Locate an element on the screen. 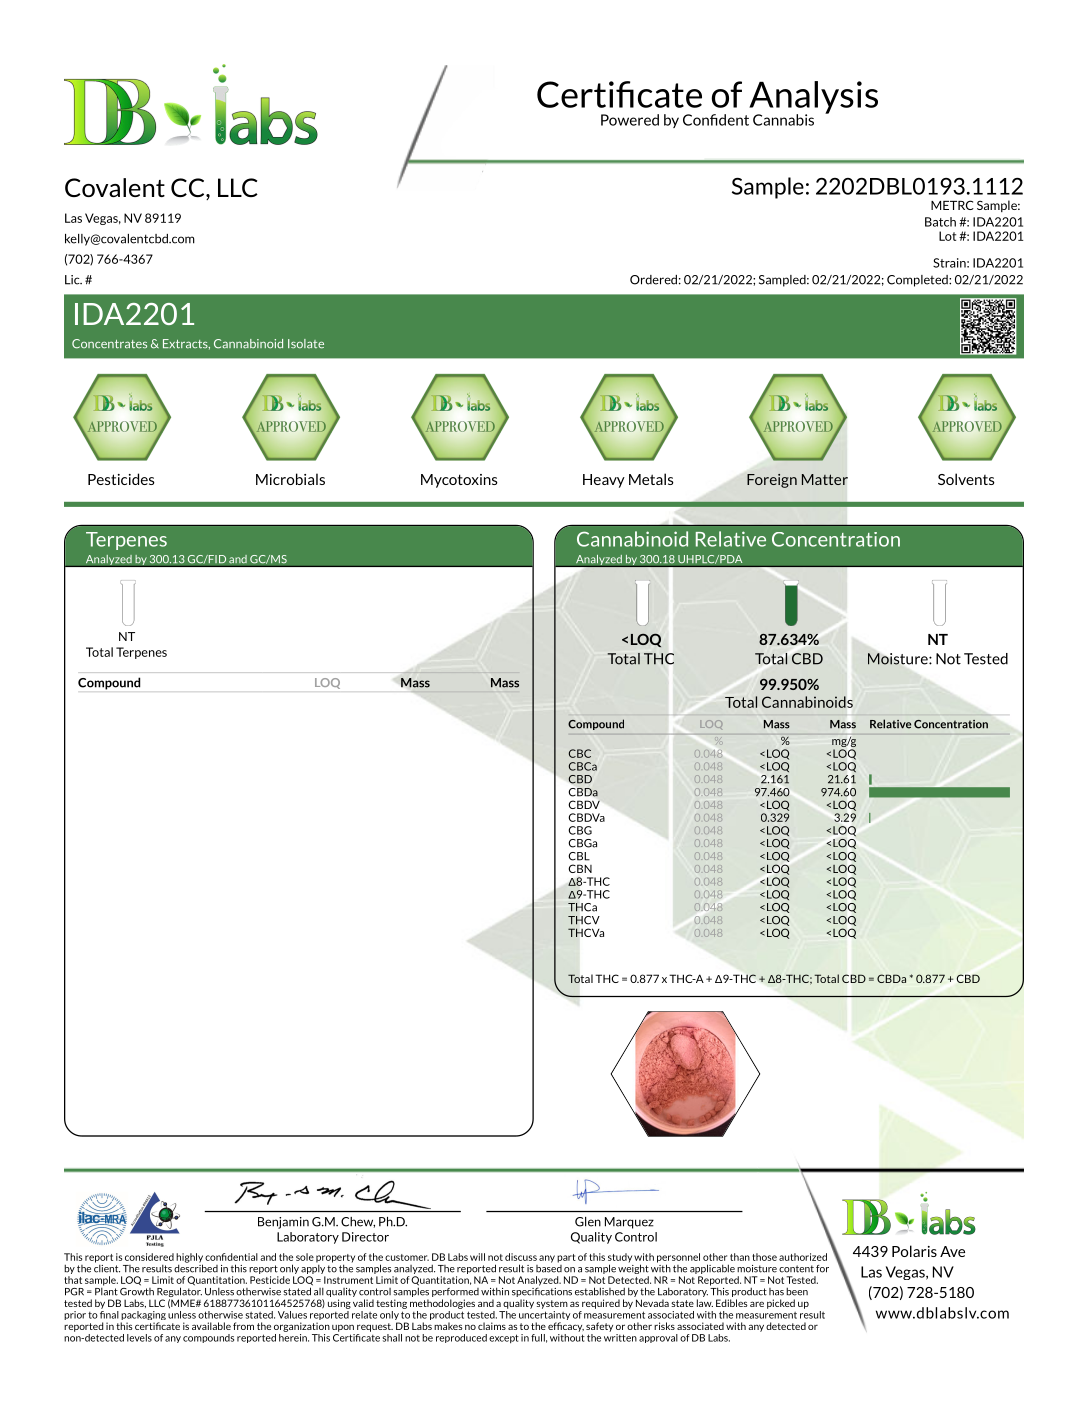 The height and width of the screenshot is (1408, 1088). Growth is located at coordinates (137, 1290).
